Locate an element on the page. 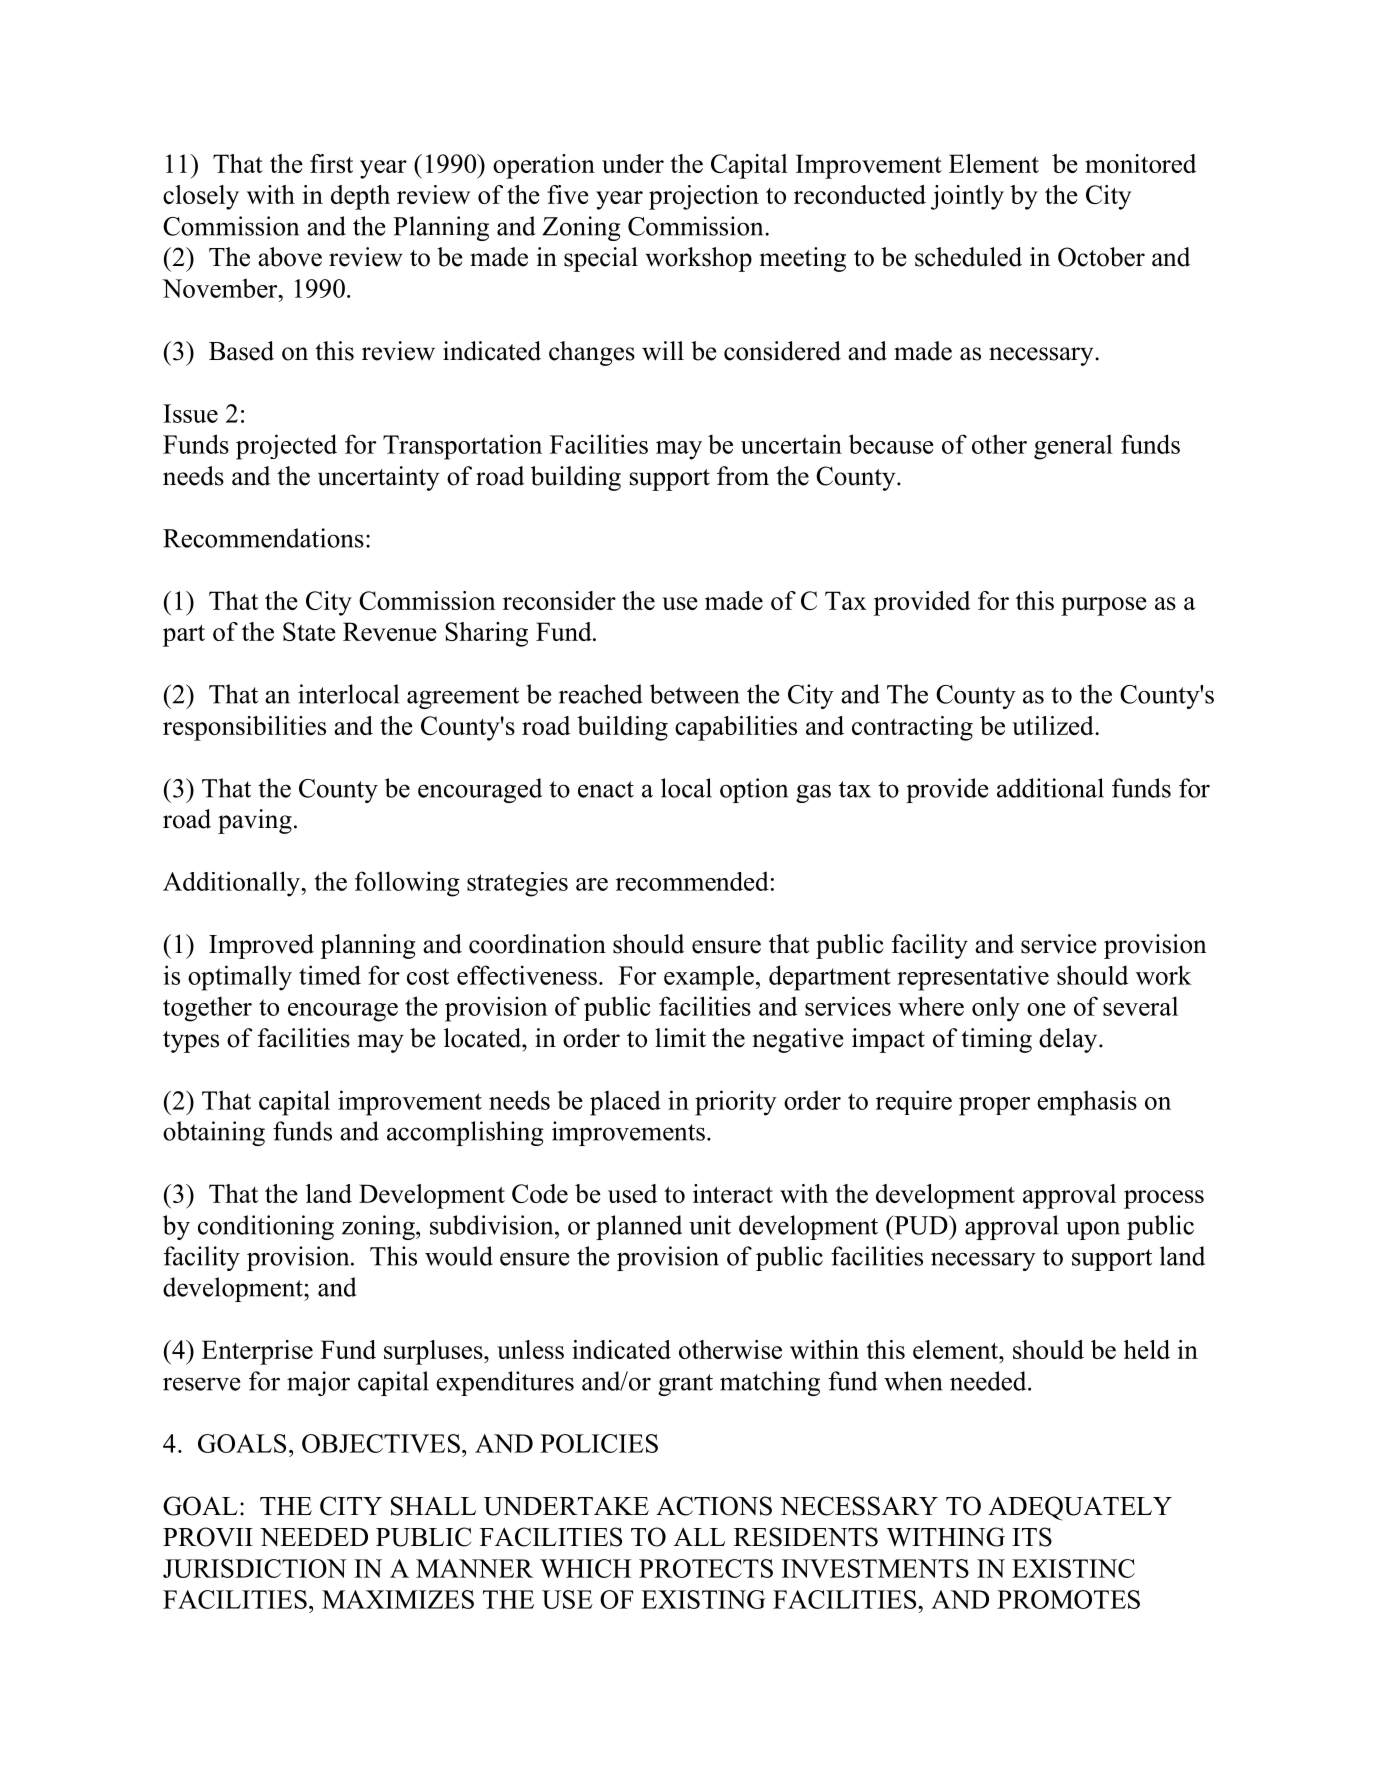 Image resolution: width=1384 pixels, height=1792 pixels. depth is located at coordinates (360, 197).
